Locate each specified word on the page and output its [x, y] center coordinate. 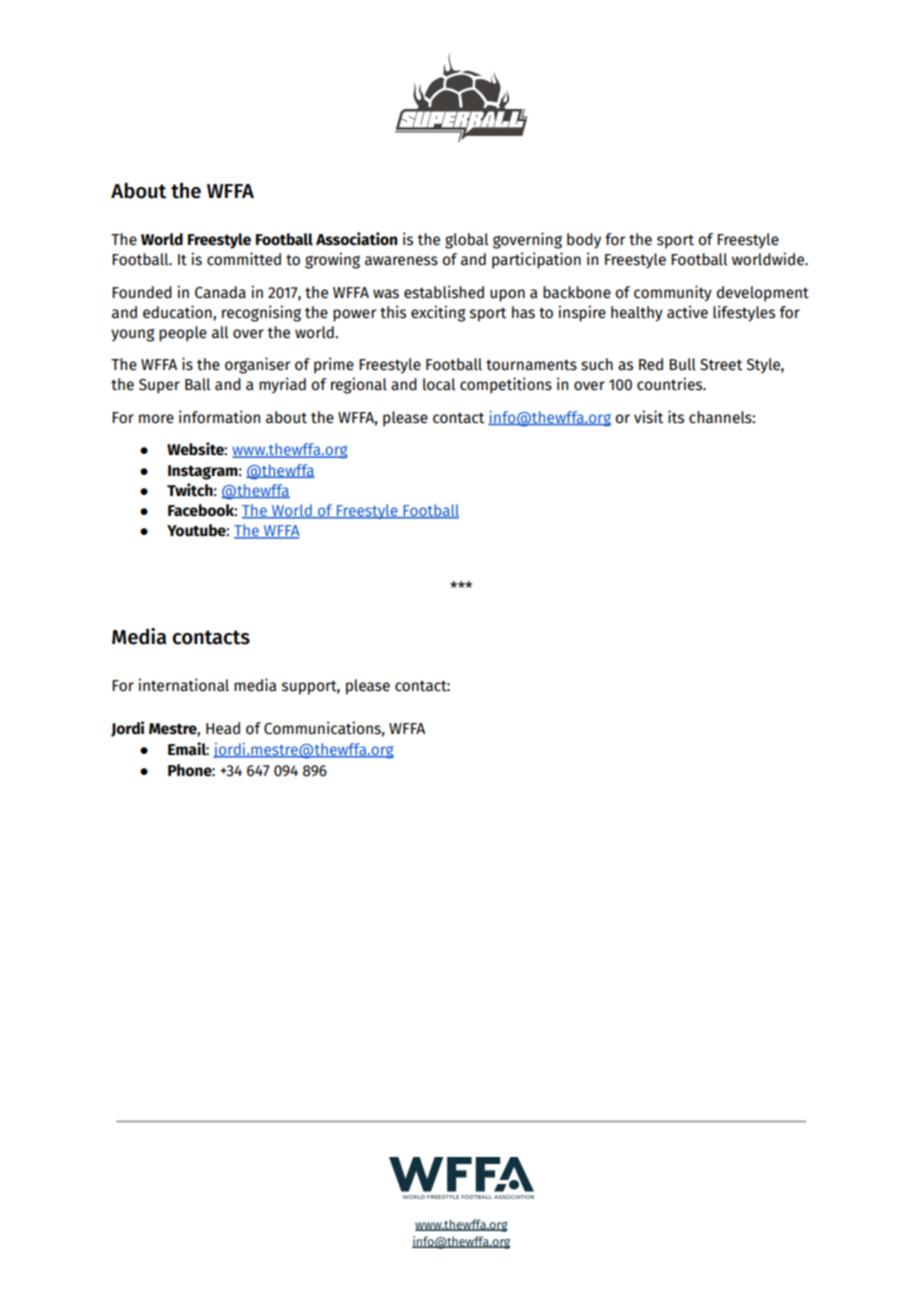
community [673, 293]
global [466, 241]
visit [648, 417]
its [676, 417]
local [439, 384]
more [156, 419]
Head [223, 728]
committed [244, 259]
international [183, 685]
